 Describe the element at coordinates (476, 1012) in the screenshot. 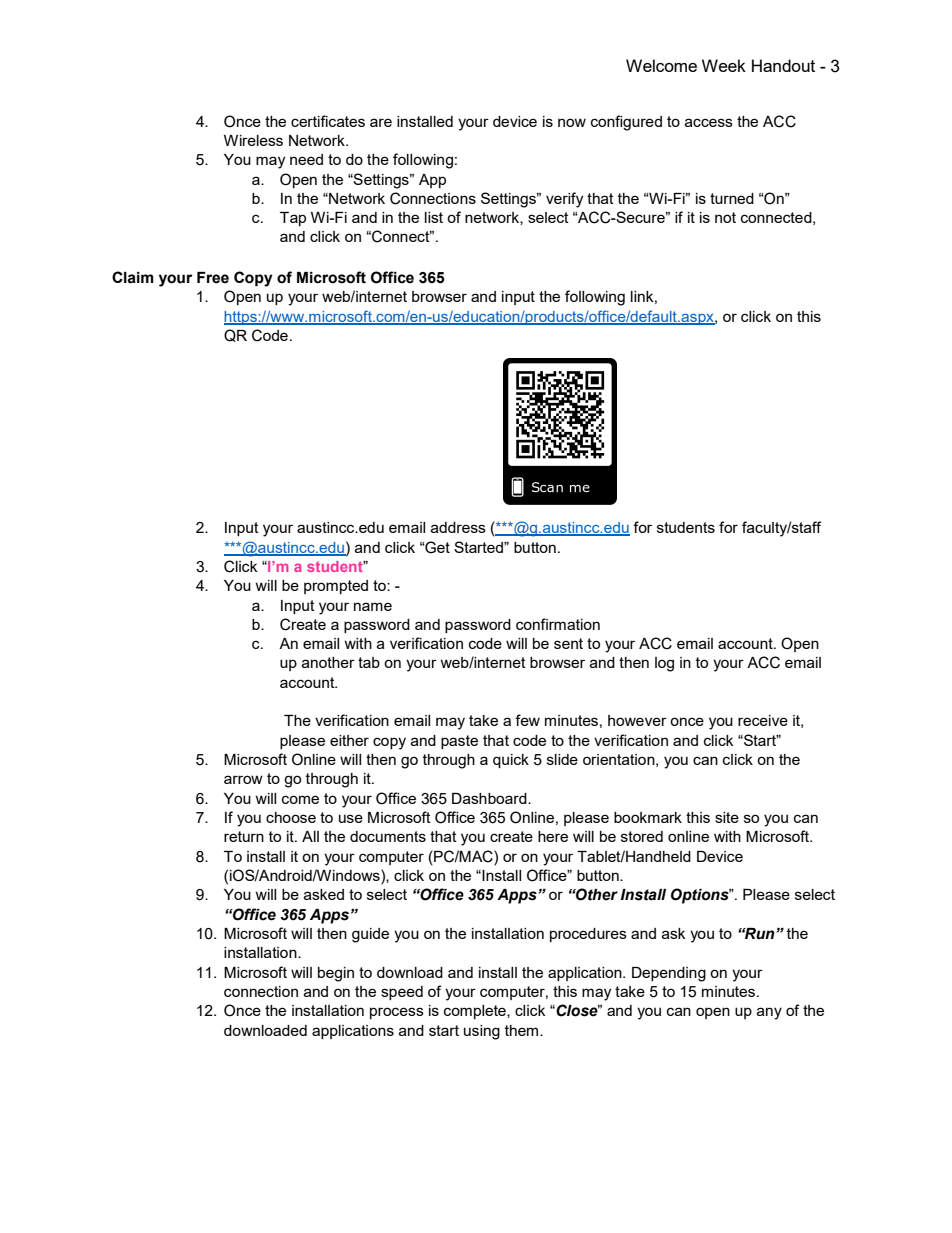

I see `complete` at that location.
